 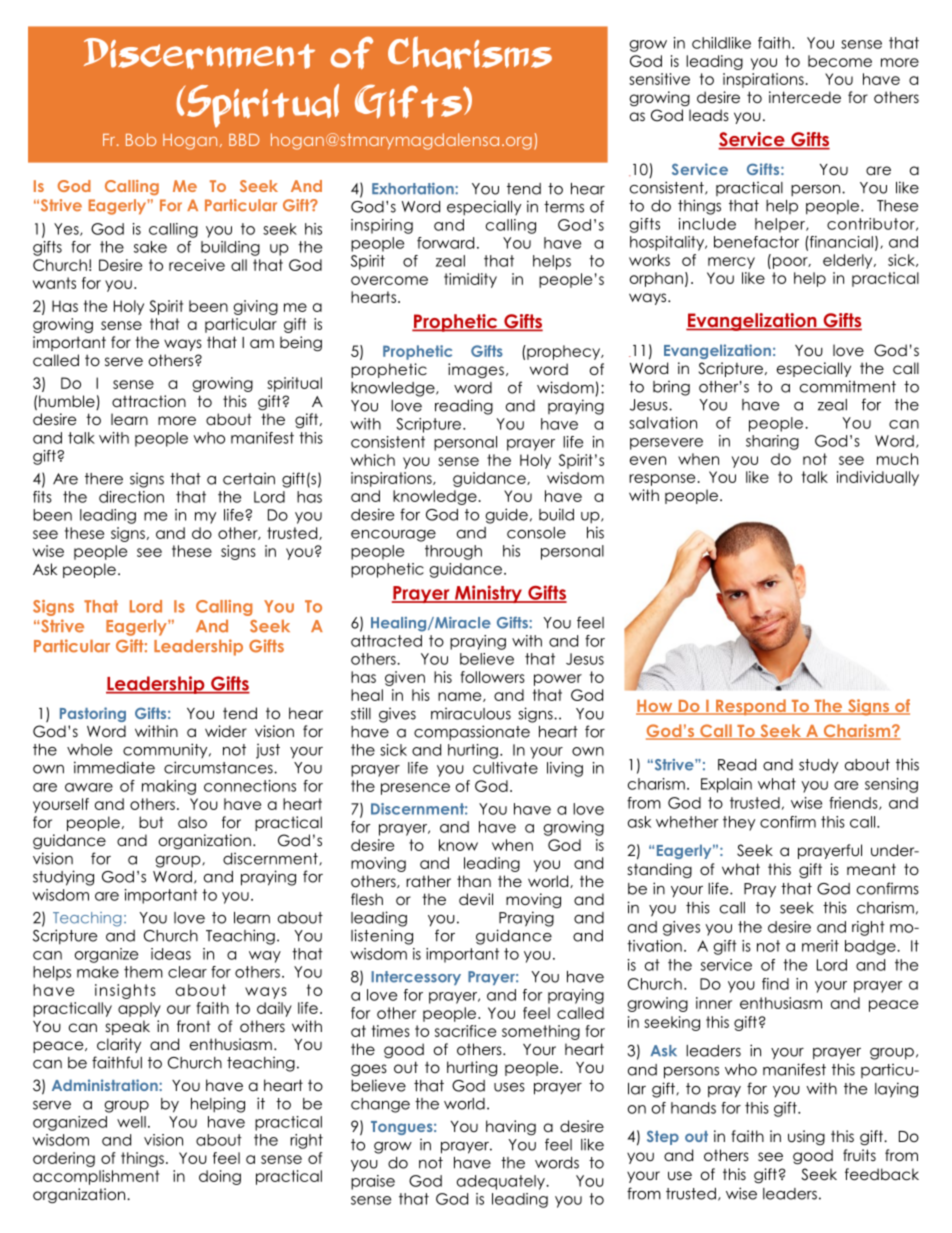 What do you see at coordinates (415, 789) in the screenshot?
I see `presence` at bounding box center [415, 789].
